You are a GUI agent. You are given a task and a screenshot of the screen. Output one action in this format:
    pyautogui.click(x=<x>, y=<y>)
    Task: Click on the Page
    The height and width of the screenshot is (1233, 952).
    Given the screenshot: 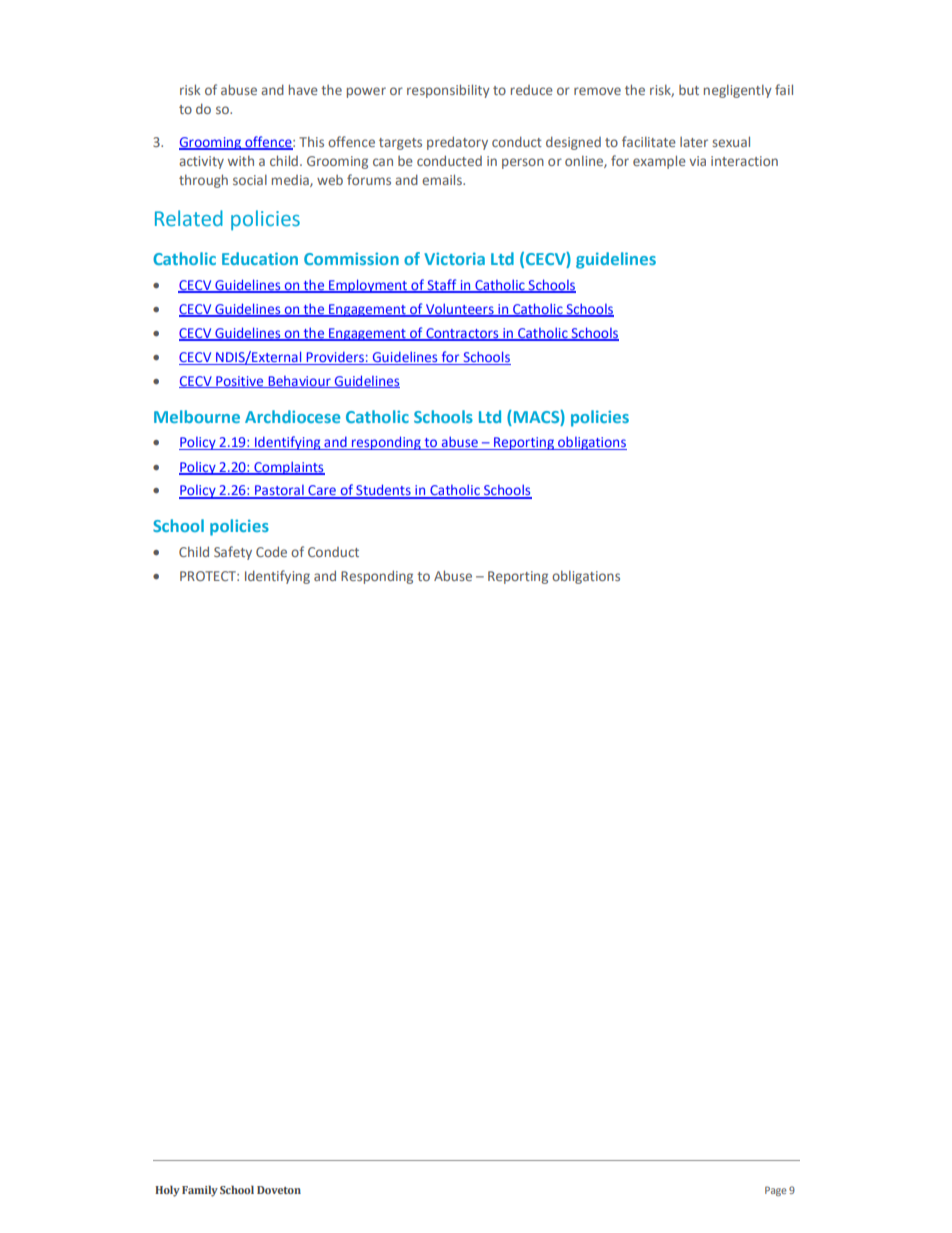 What is the action you would take?
    pyautogui.click(x=776, y=1191)
